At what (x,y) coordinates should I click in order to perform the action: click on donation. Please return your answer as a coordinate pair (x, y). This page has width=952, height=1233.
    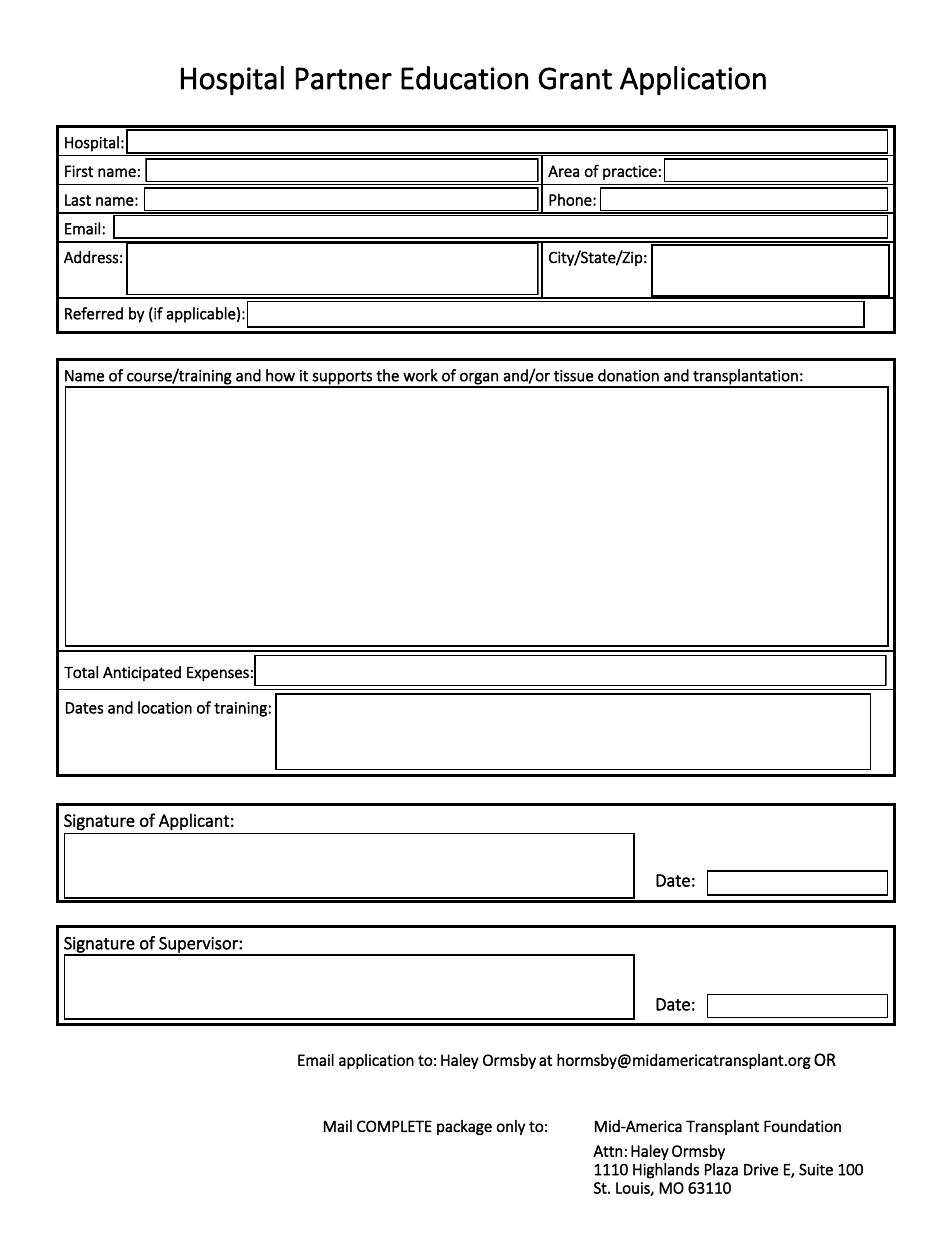
    Looking at the image, I should click on (628, 375).
